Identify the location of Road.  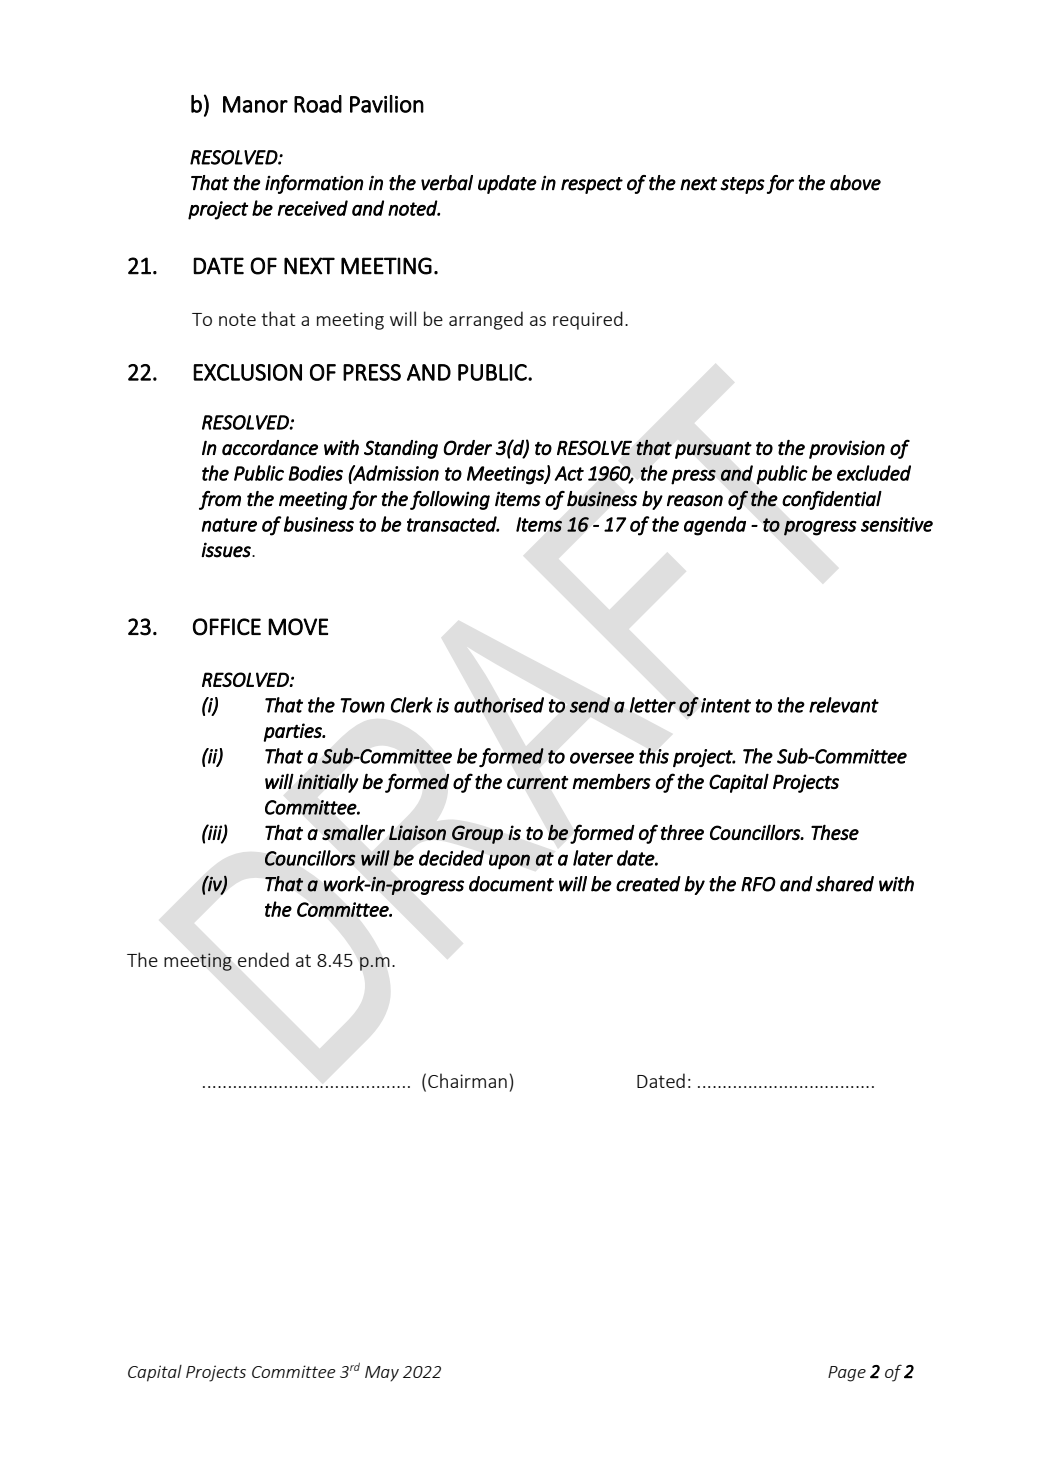
(318, 104).
